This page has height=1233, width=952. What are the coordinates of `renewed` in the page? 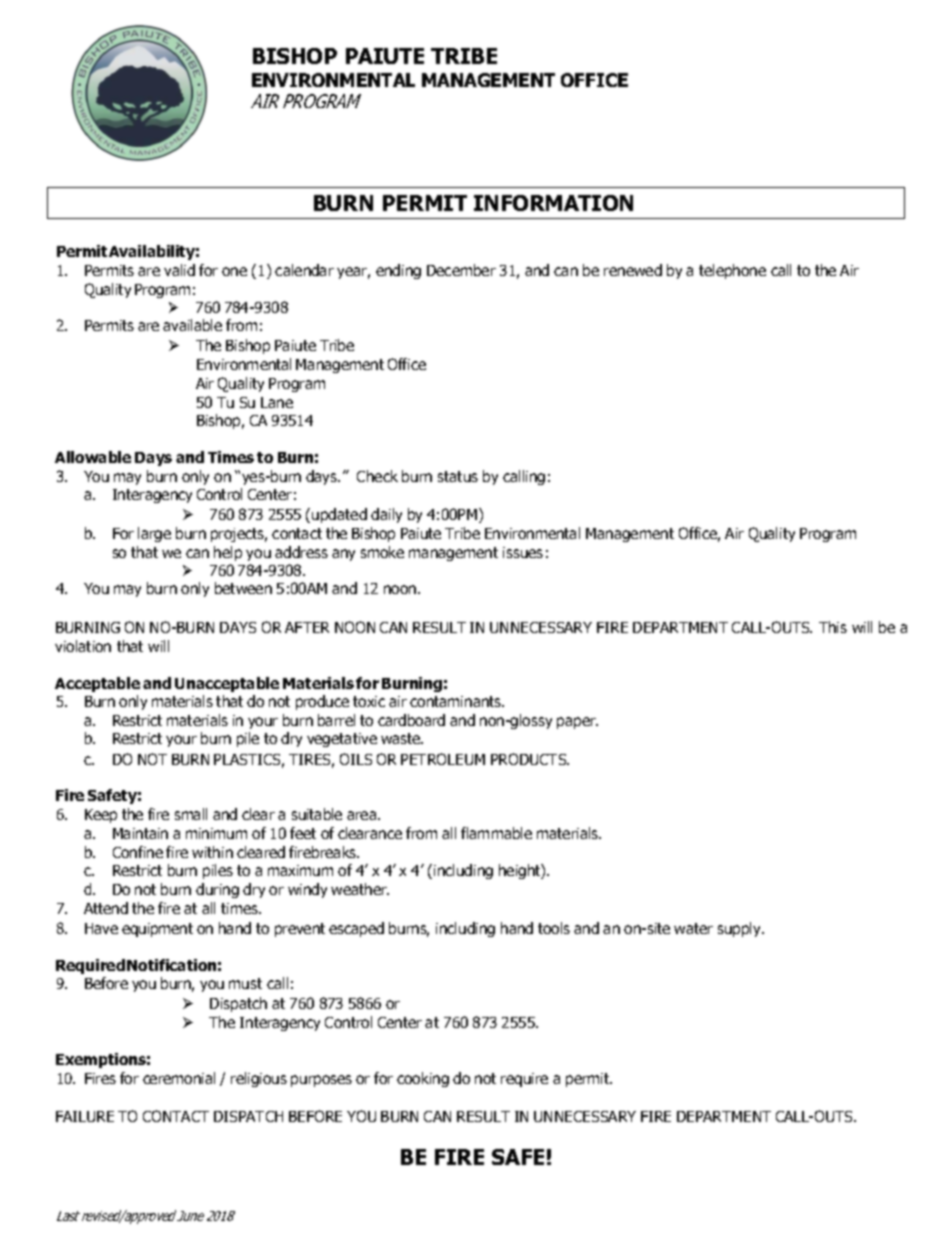 It's located at (633, 270).
